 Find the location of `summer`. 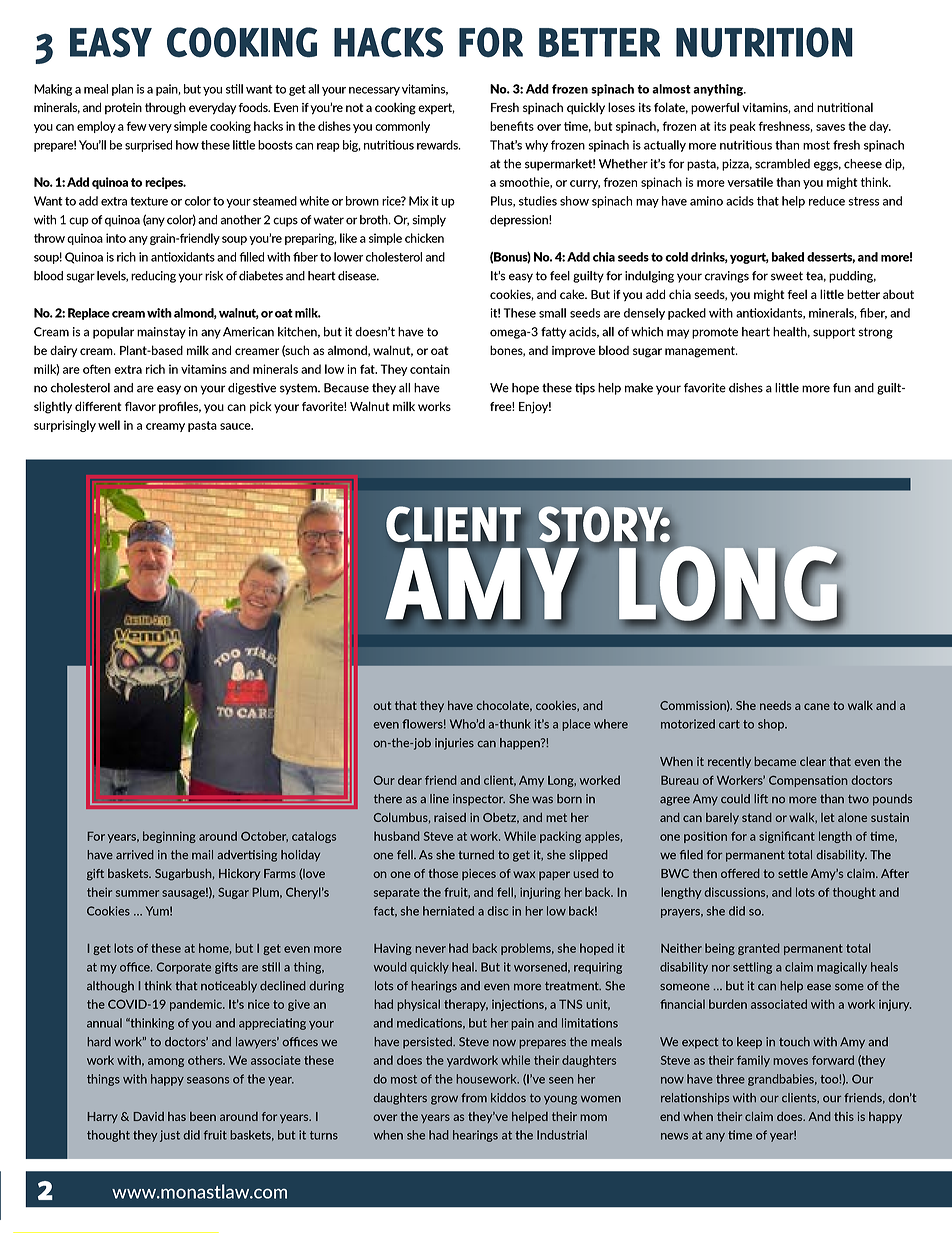

summer is located at coordinates (137, 893).
